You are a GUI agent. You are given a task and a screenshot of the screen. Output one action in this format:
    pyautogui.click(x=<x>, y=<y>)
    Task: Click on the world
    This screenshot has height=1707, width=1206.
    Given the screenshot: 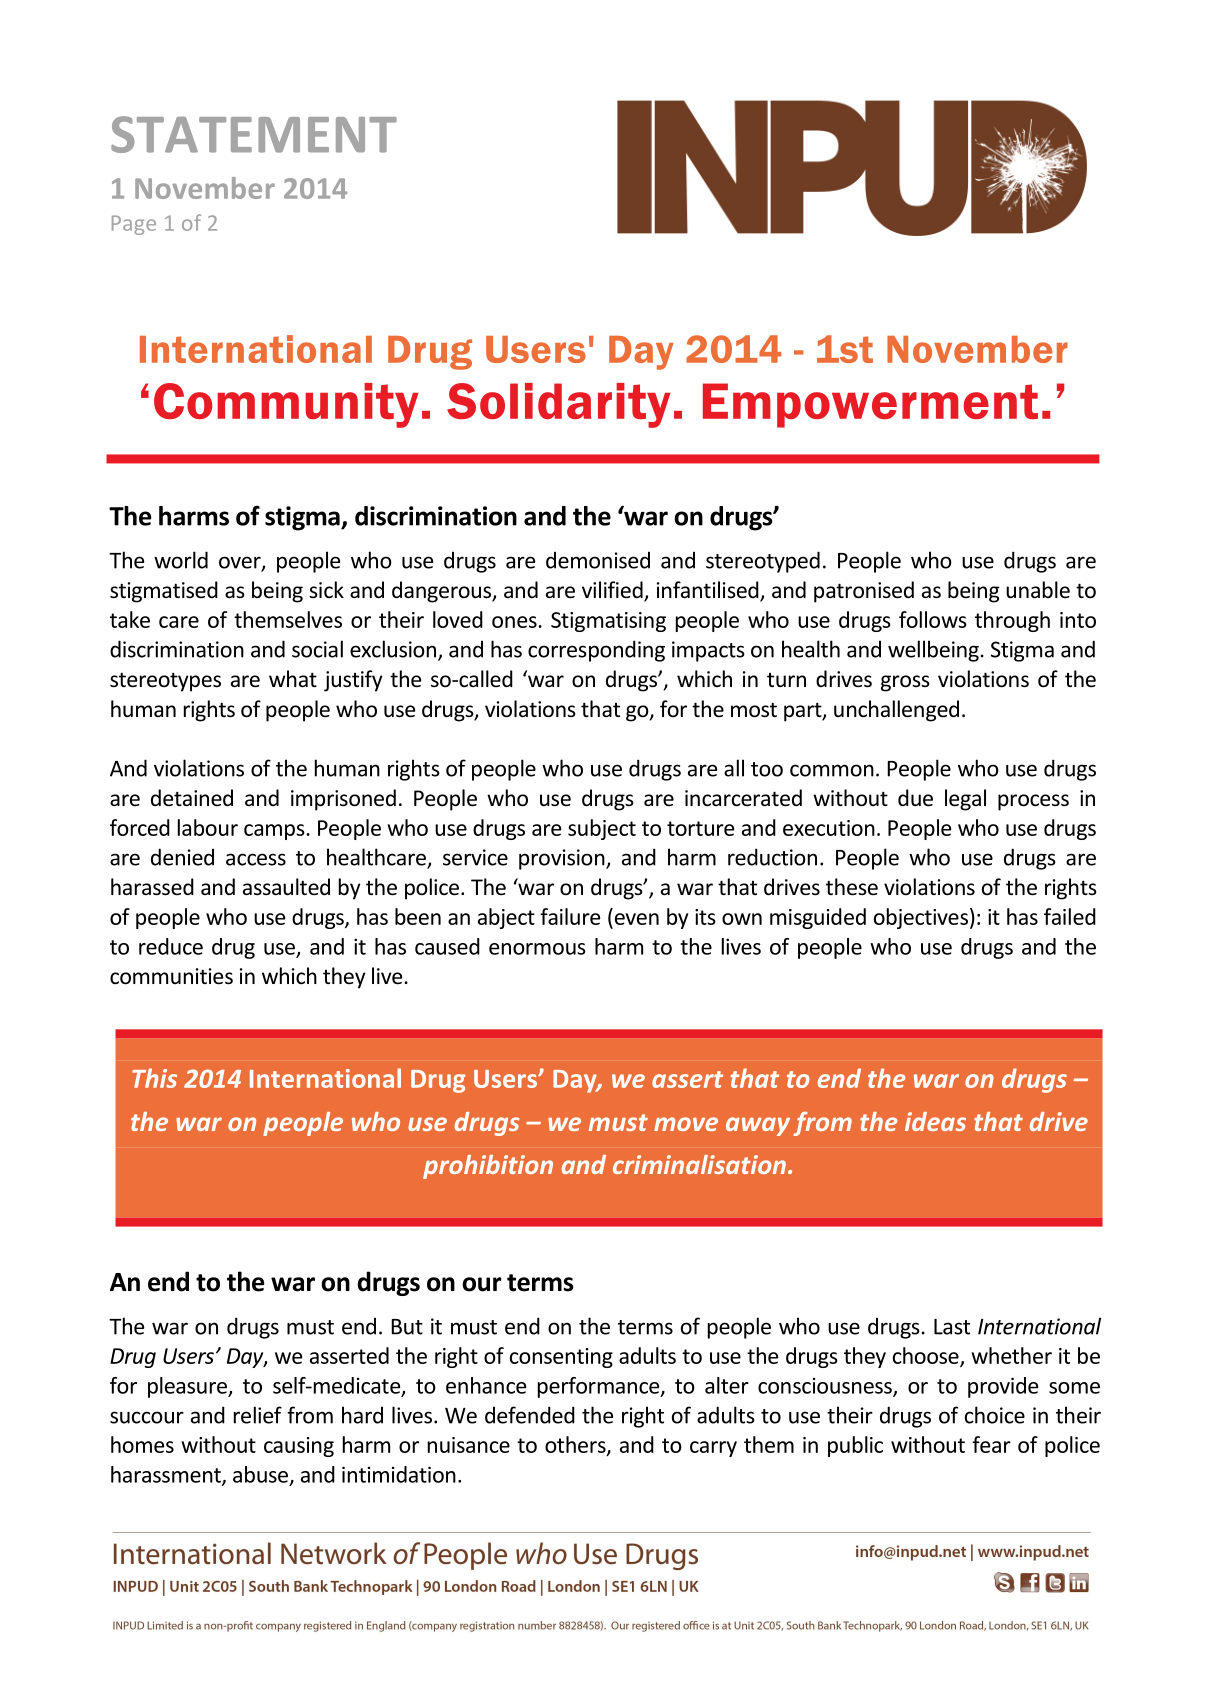 What is the action you would take?
    pyautogui.click(x=181, y=560)
